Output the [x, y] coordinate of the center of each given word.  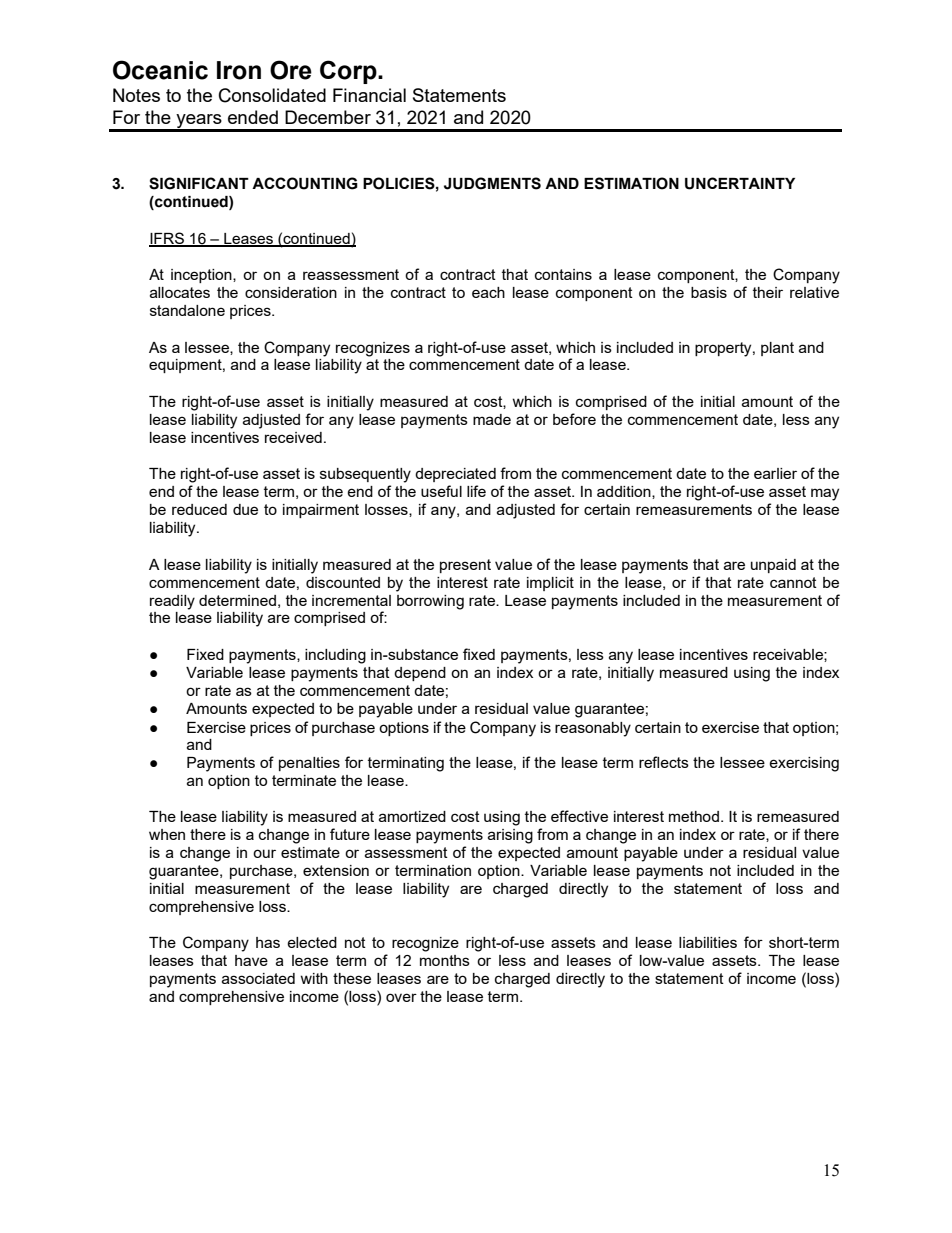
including [335, 656]
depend [420, 674]
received [293, 437]
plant [777, 349]
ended [253, 117]
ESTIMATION [631, 183]
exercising [804, 764]
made [492, 419]
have [251, 960]
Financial [369, 95]
